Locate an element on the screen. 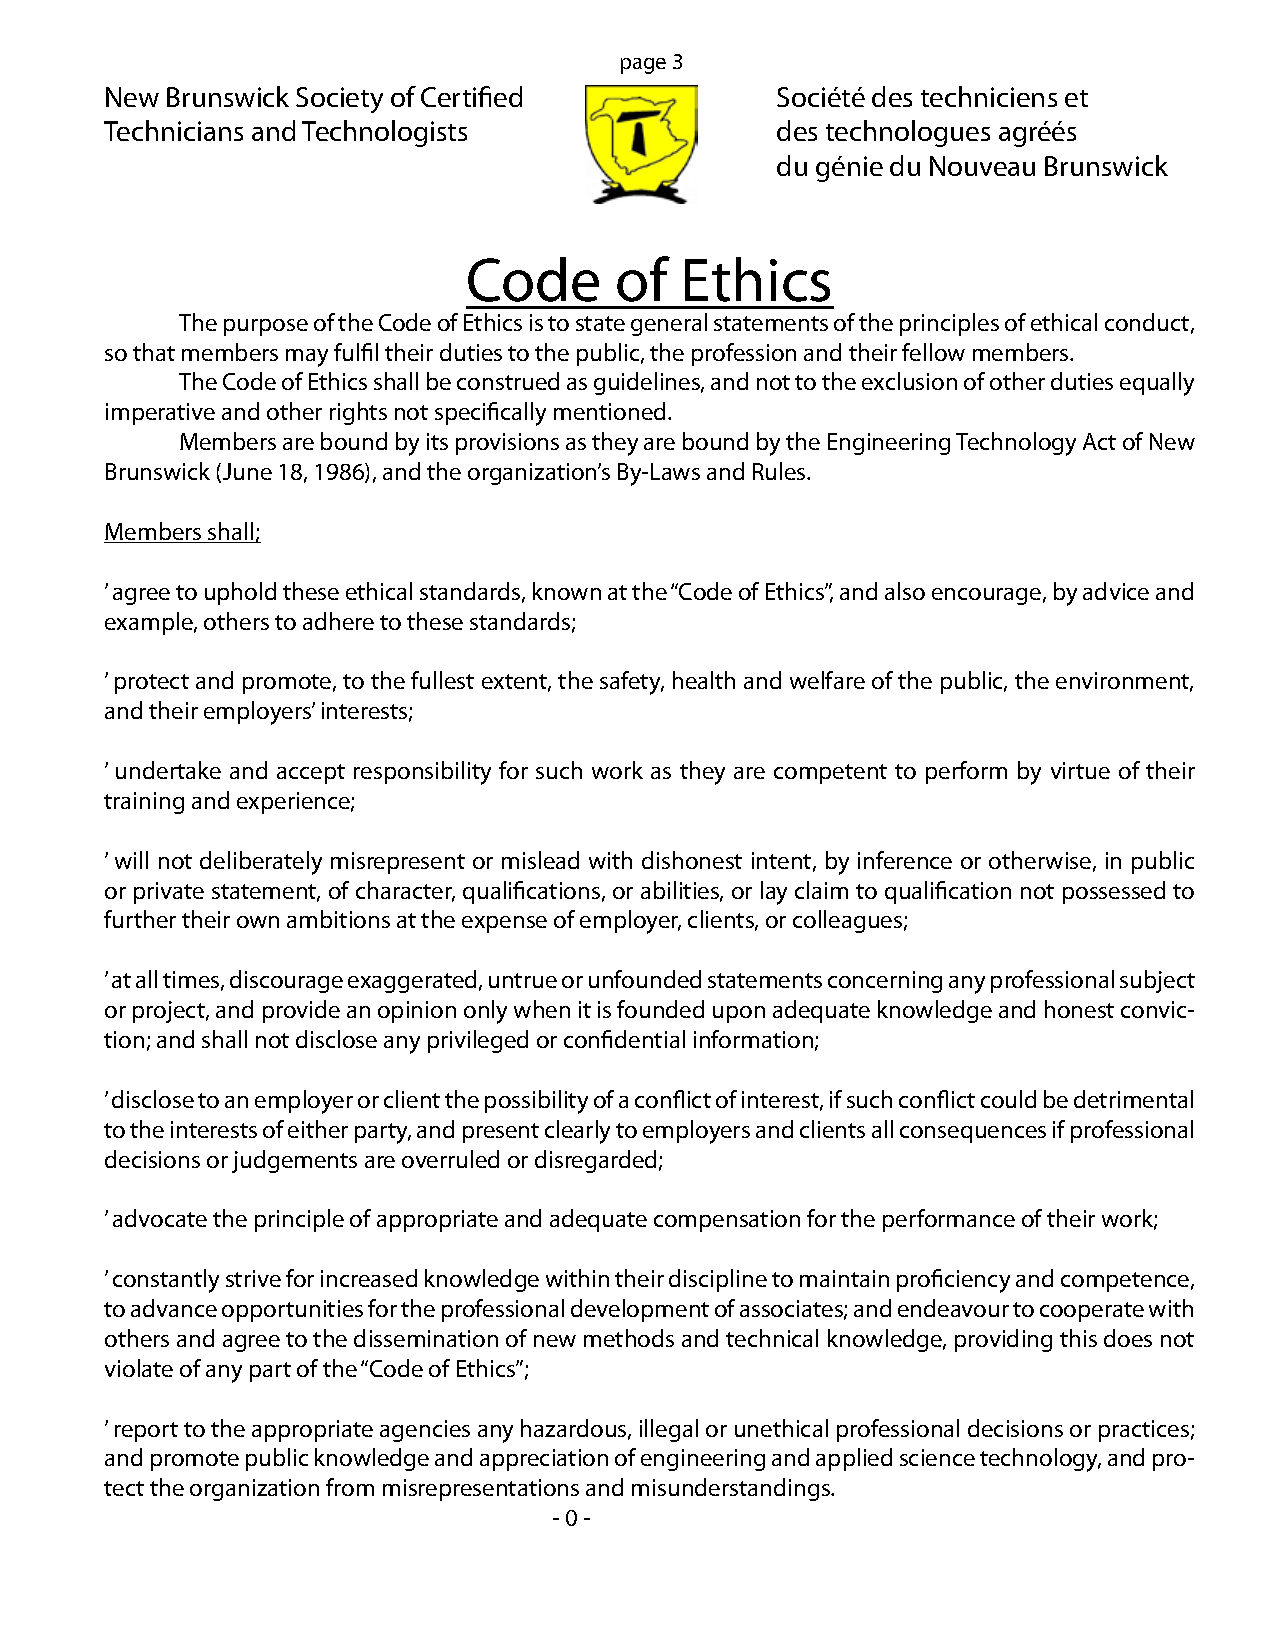 The height and width of the screenshot is (1644, 1270). page is located at coordinates (643, 66).
